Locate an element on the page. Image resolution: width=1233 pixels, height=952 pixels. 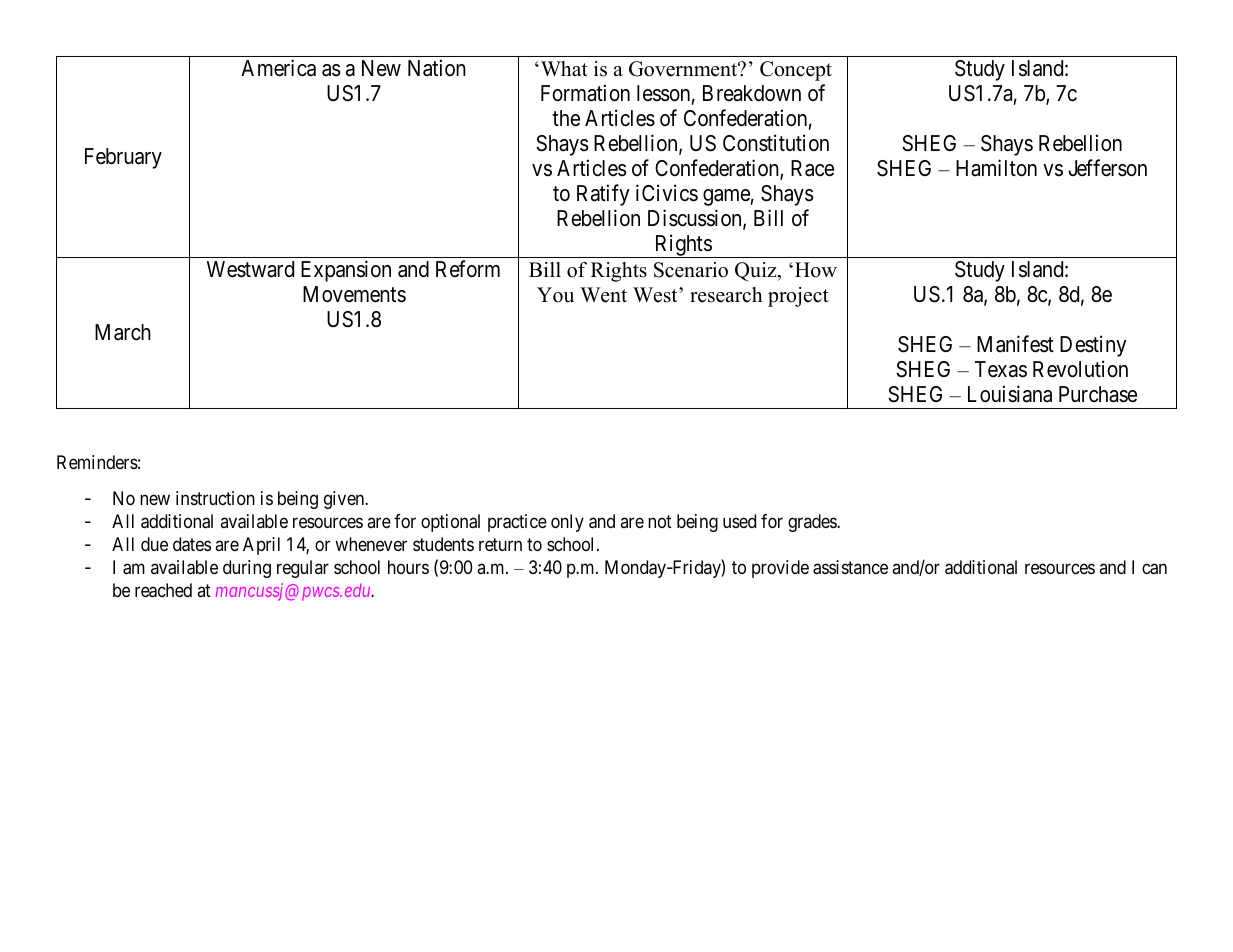
during is located at coordinates (247, 569).
